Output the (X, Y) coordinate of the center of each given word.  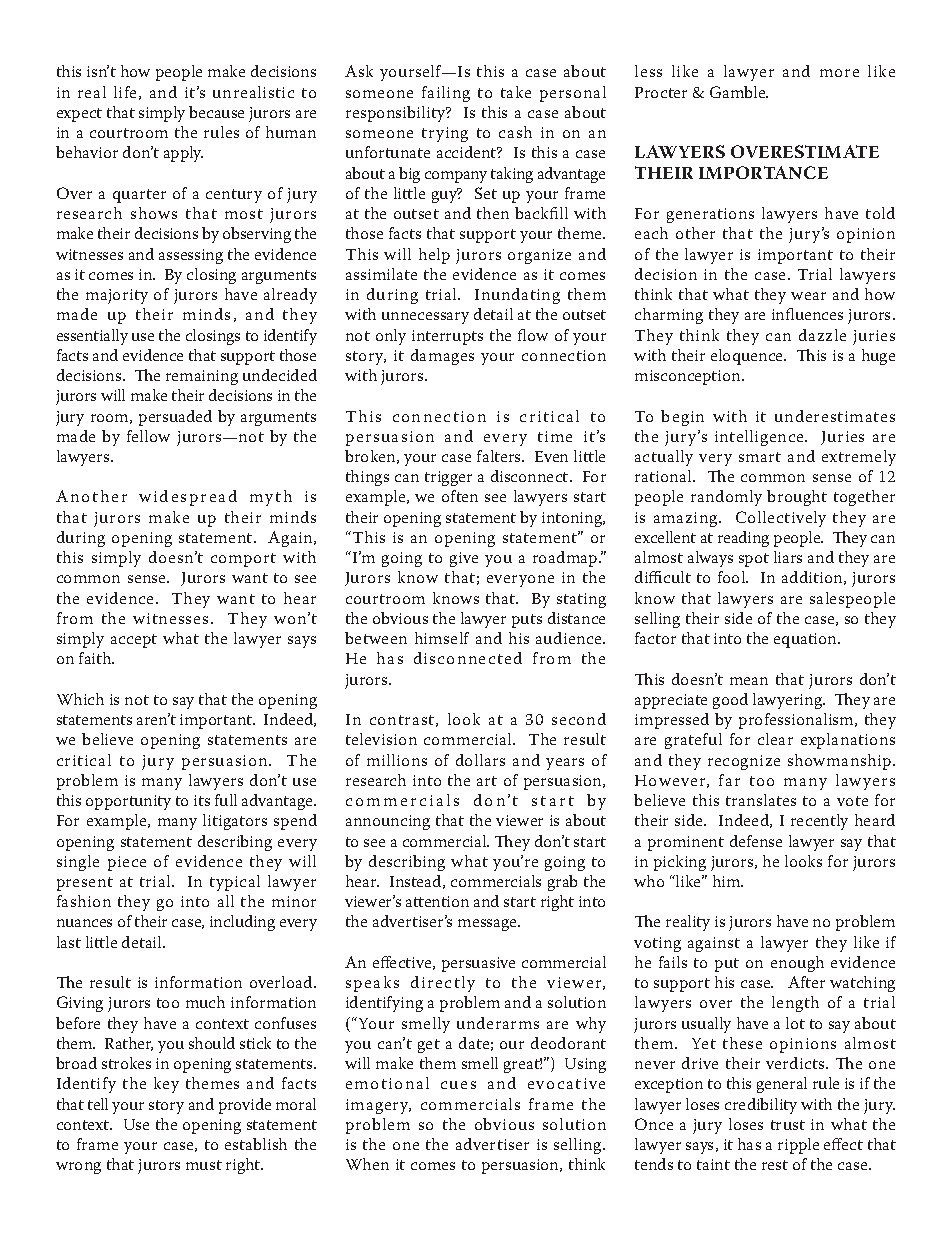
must (204, 1165)
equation (806, 640)
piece (127, 863)
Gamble (739, 92)
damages (442, 357)
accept (134, 641)
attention (437, 901)
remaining (202, 377)
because (216, 112)
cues (458, 1085)
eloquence (748, 357)
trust (788, 1125)
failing (446, 94)
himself (442, 638)
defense (756, 841)
